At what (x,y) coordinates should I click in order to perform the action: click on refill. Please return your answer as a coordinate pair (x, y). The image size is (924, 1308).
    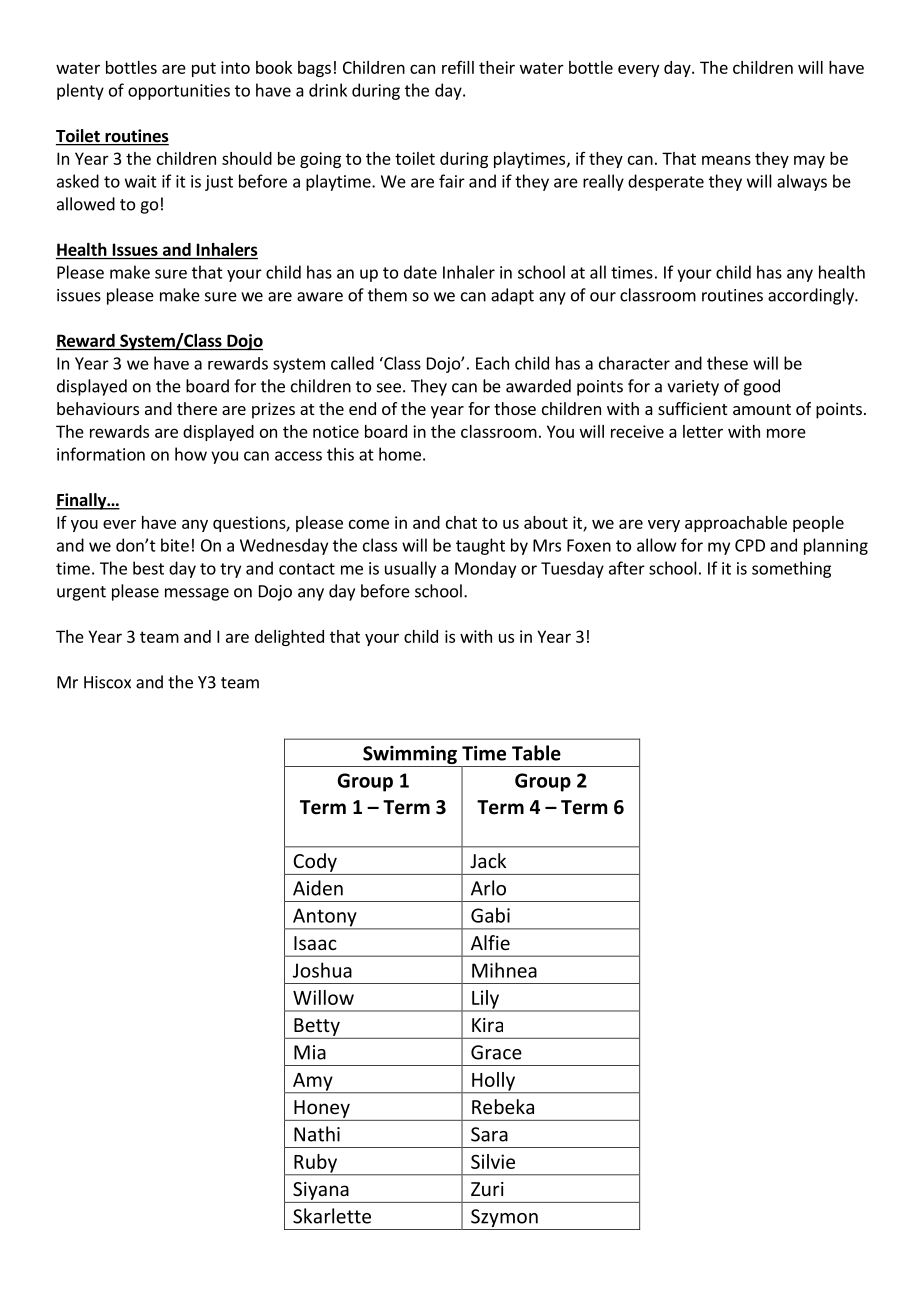
    Looking at the image, I should click on (458, 67).
